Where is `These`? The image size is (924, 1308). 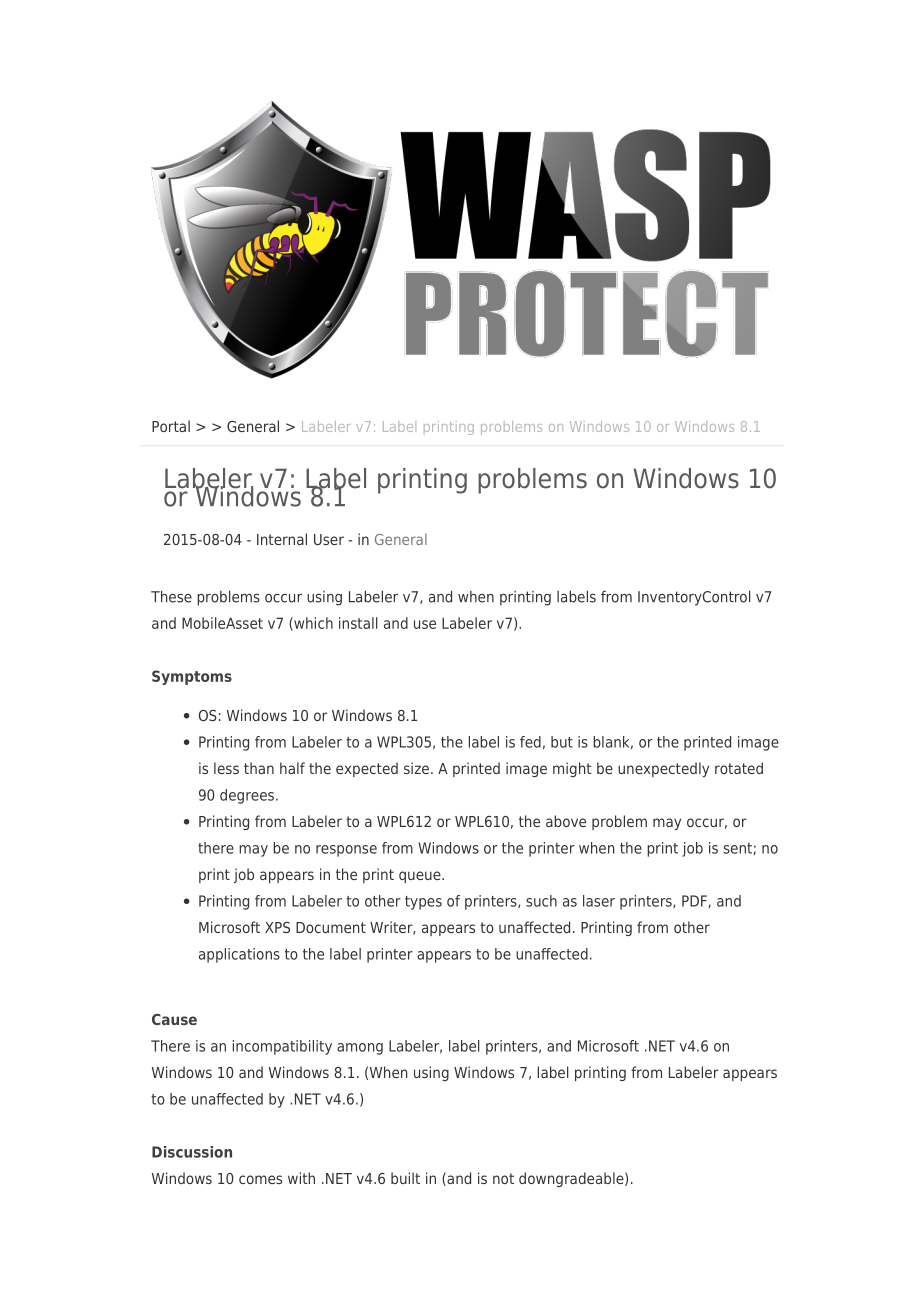
These is located at coordinates (171, 596).
